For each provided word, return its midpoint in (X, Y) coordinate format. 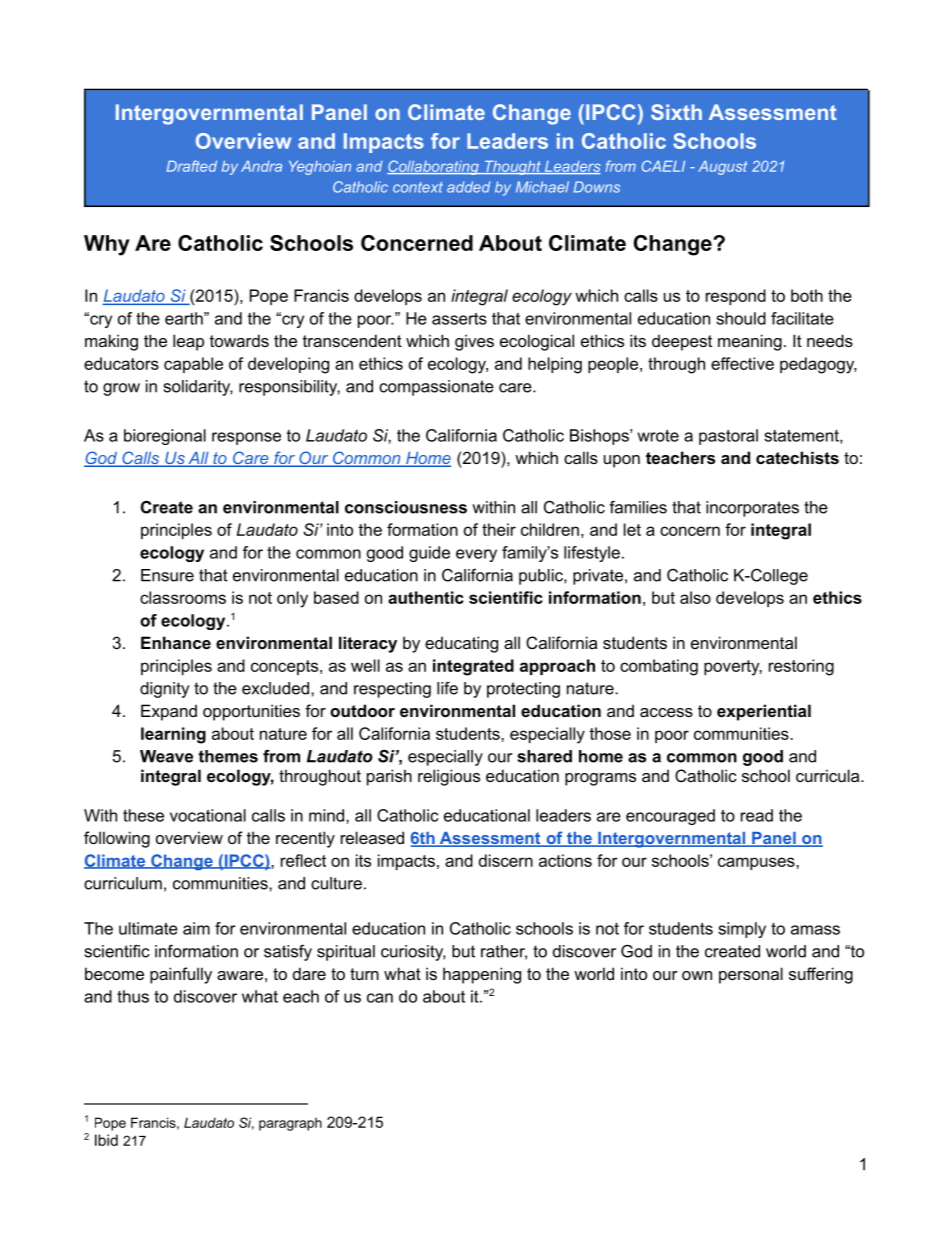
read (757, 815)
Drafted (192, 166)
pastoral (728, 437)
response (246, 438)
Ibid (106, 1140)
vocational (208, 815)
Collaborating (434, 167)
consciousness (406, 507)
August (722, 168)
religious (449, 777)
